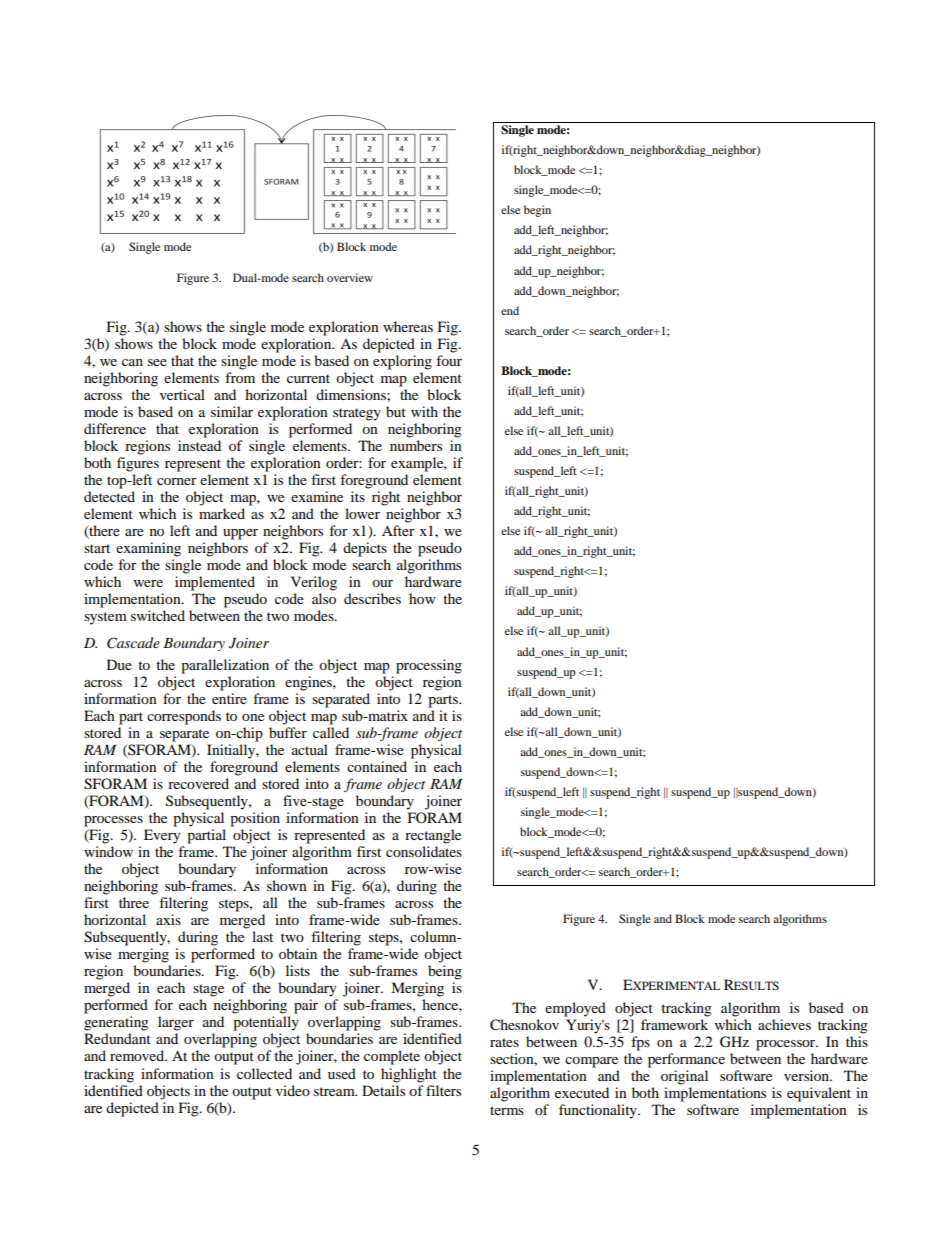  What do you see at coordinates (433, 836) in the document?
I see `rectangle` at bounding box center [433, 836].
